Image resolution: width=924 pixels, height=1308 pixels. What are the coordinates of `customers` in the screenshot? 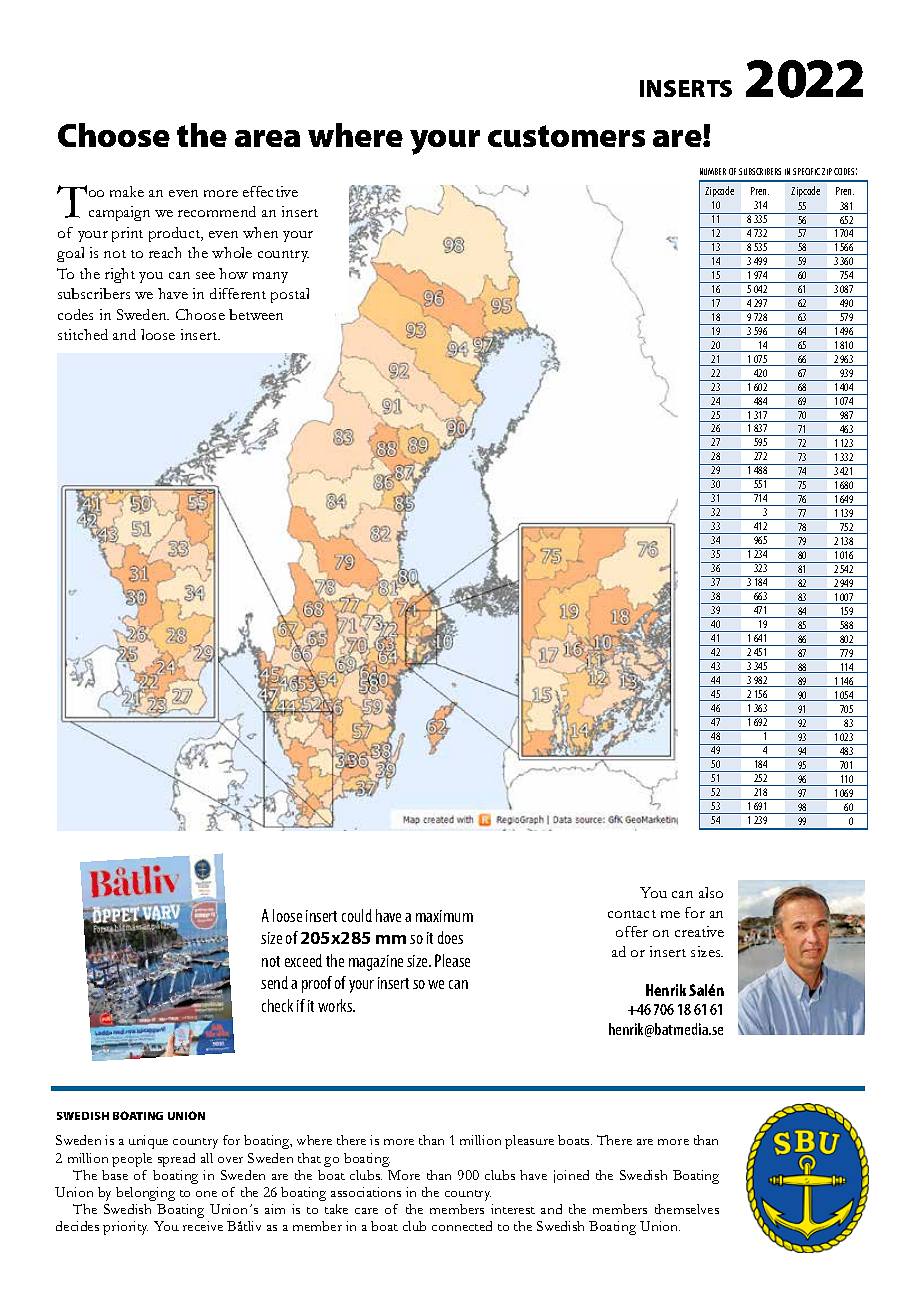 It's located at (566, 136).
